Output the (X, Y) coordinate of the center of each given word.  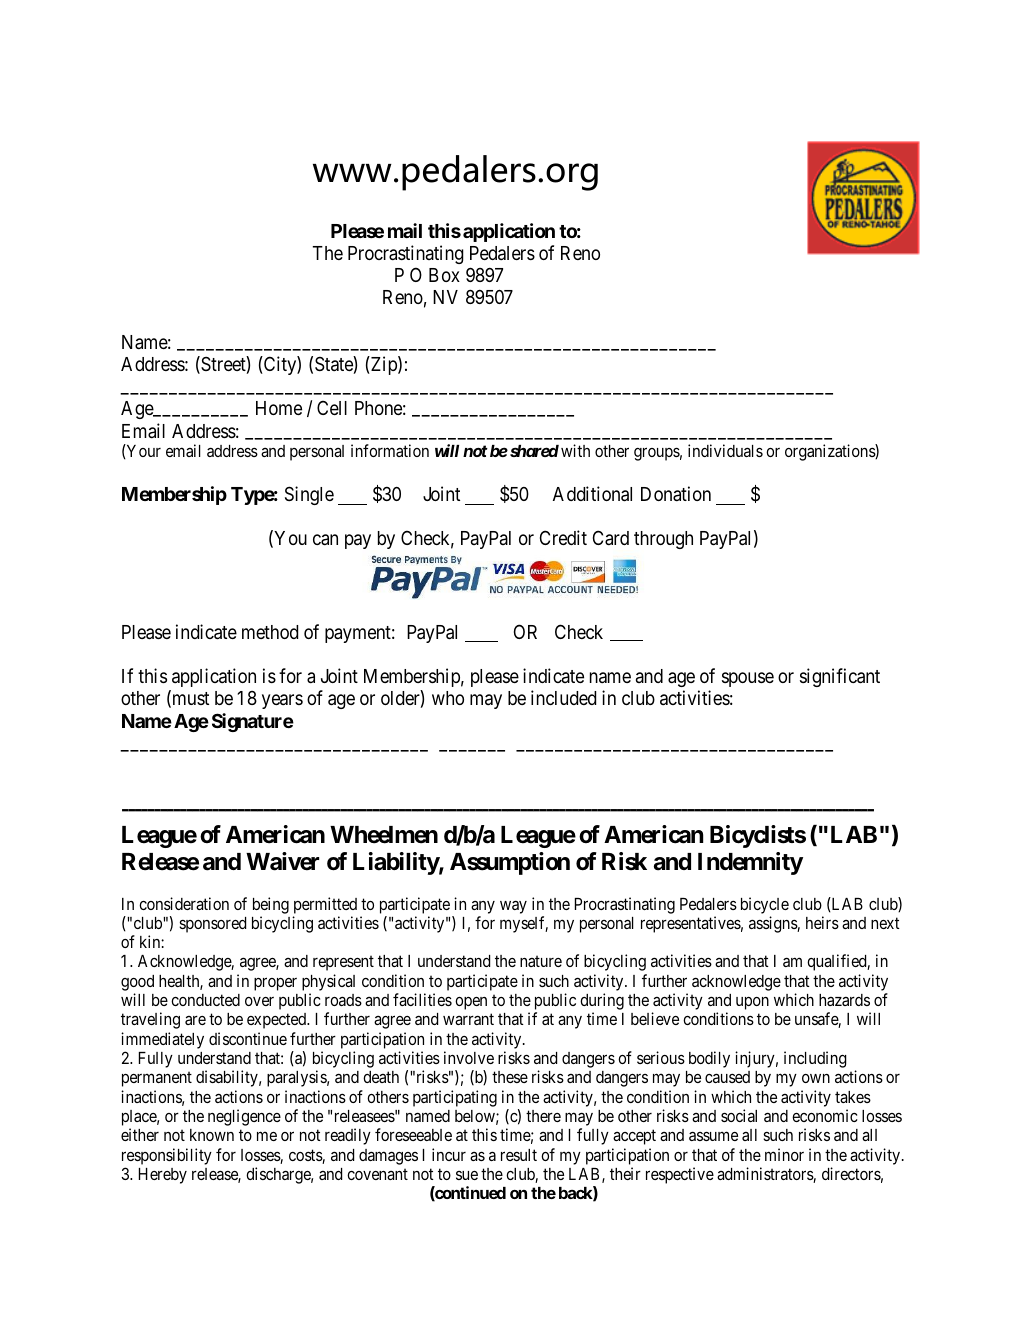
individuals (725, 450)
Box (444, 275)
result (519, 1155)
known (212, 1135)
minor (784, 1154)
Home (279, 408)
